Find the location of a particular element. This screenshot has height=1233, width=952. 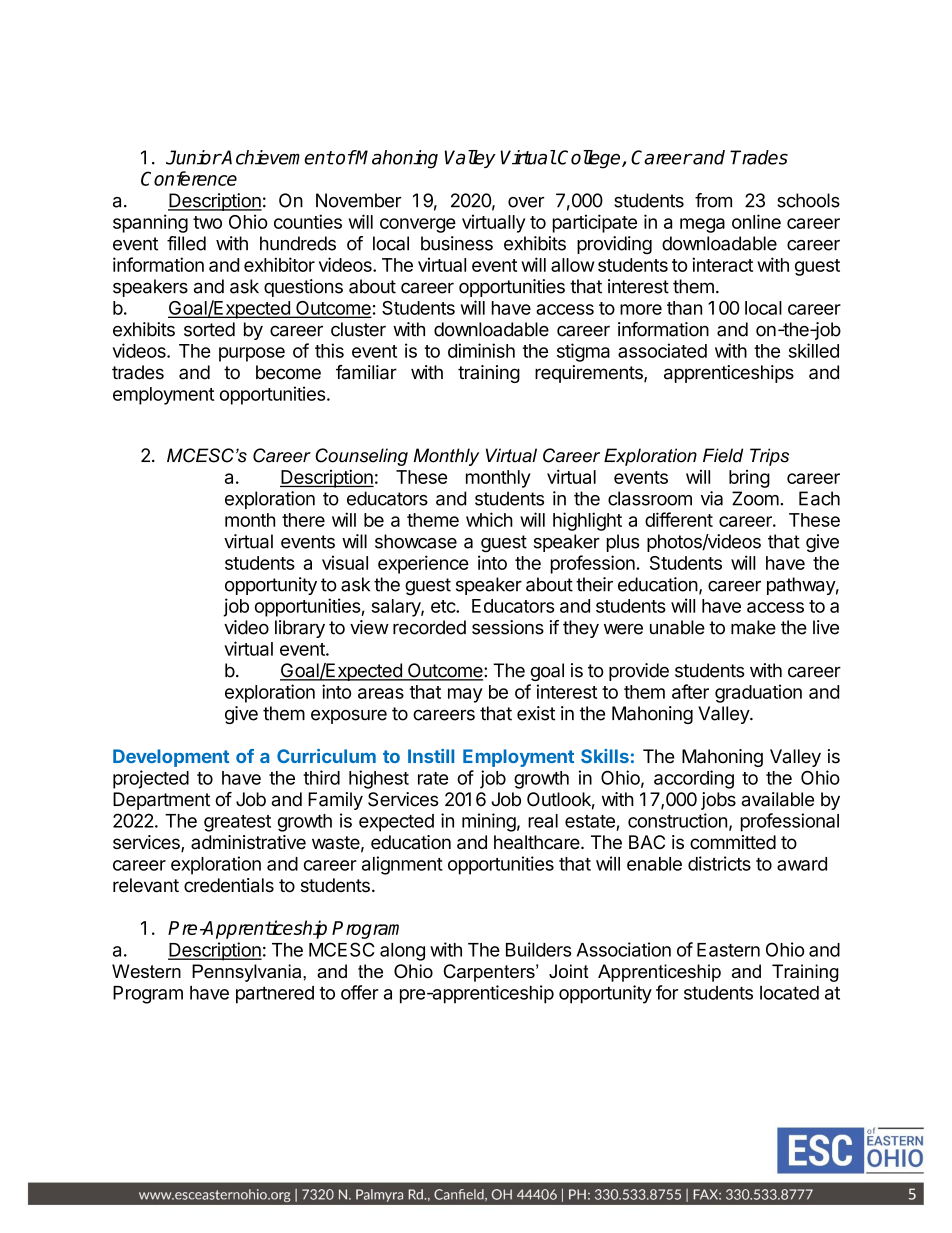

etc is located at coordinates (444, 606).
